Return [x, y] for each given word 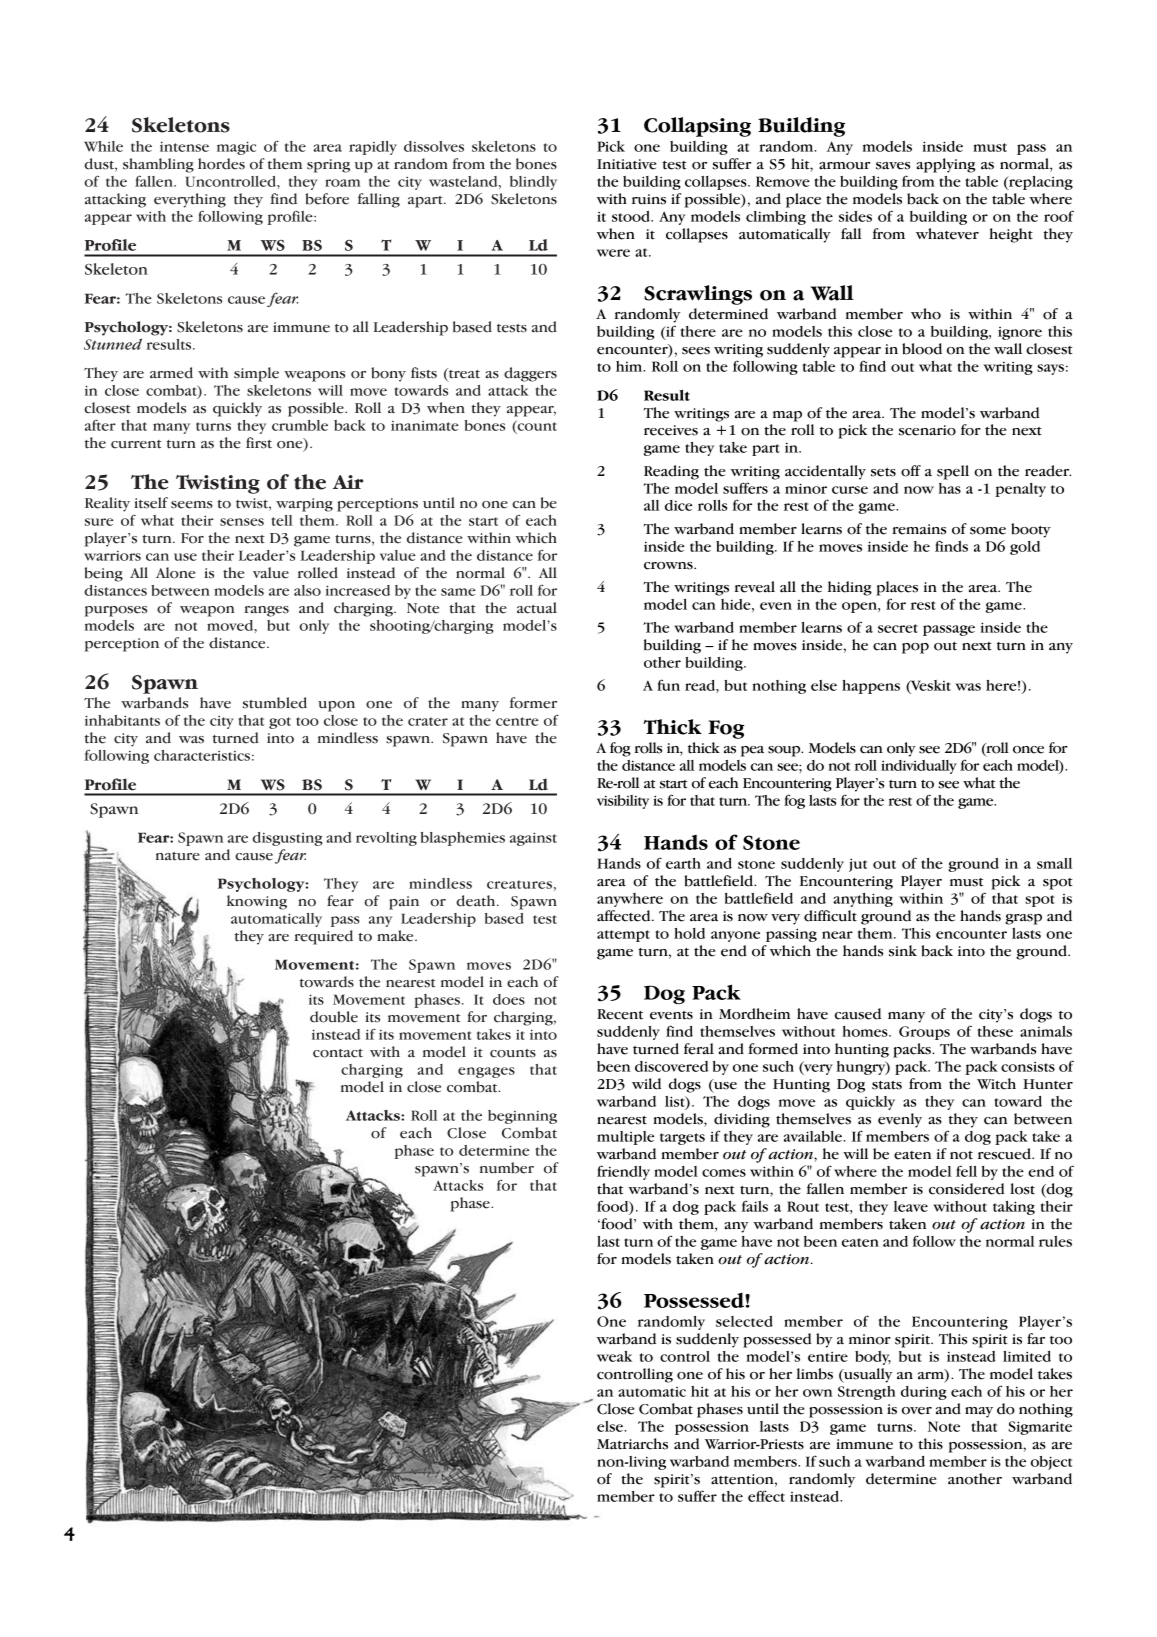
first [259, 443]
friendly [623, 1172]
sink [903, 951]
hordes [221, 164]
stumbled [275, 703]
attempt [623, 936]
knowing [257, 902]
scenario [927, 430]
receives [671, 430]
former [533, 703]
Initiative [626, 164]
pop [915, 648]
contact [338, 1053]
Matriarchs [632, 1444]
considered [967, 1189]
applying [946, 165]
